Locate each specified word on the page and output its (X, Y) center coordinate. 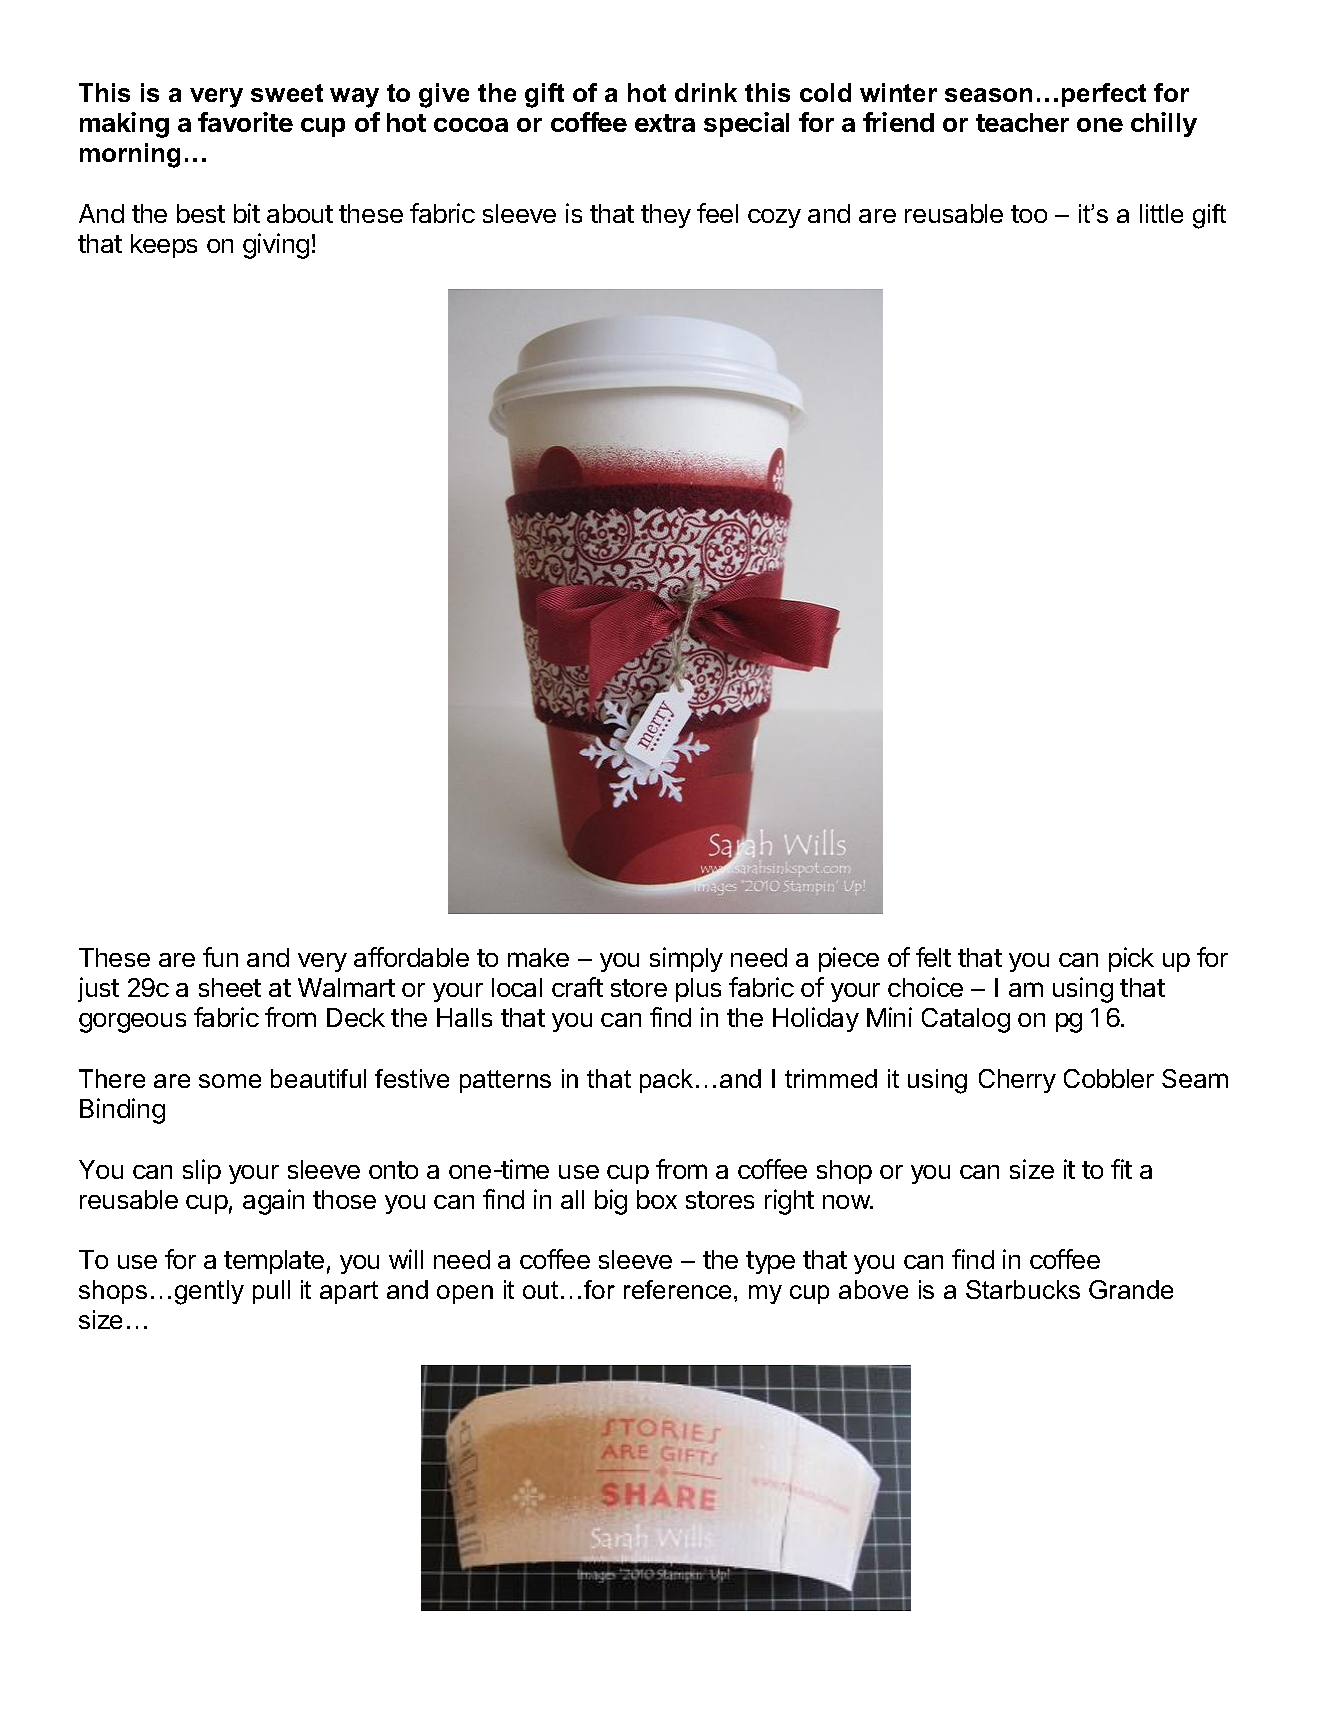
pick (1131, 959)
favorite (245, 122)
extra (665, 123)
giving (276, 246)
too (1029, 214)
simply (686, 959)
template (274, 1262)
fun (220, 957)
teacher (1022, 122)
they (666, 216)
